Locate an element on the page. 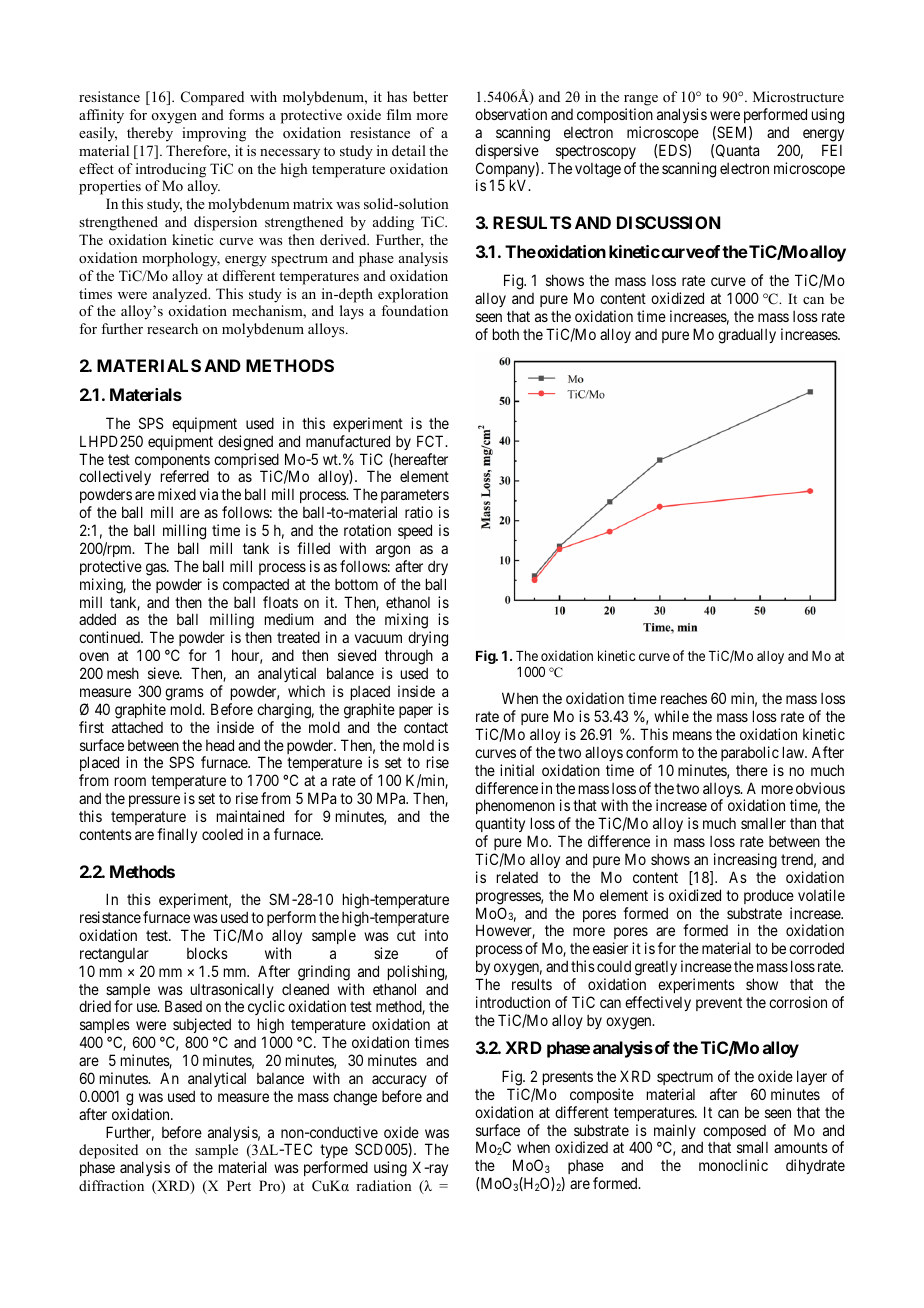  Microstructure is located at coordinates (798, 96).
